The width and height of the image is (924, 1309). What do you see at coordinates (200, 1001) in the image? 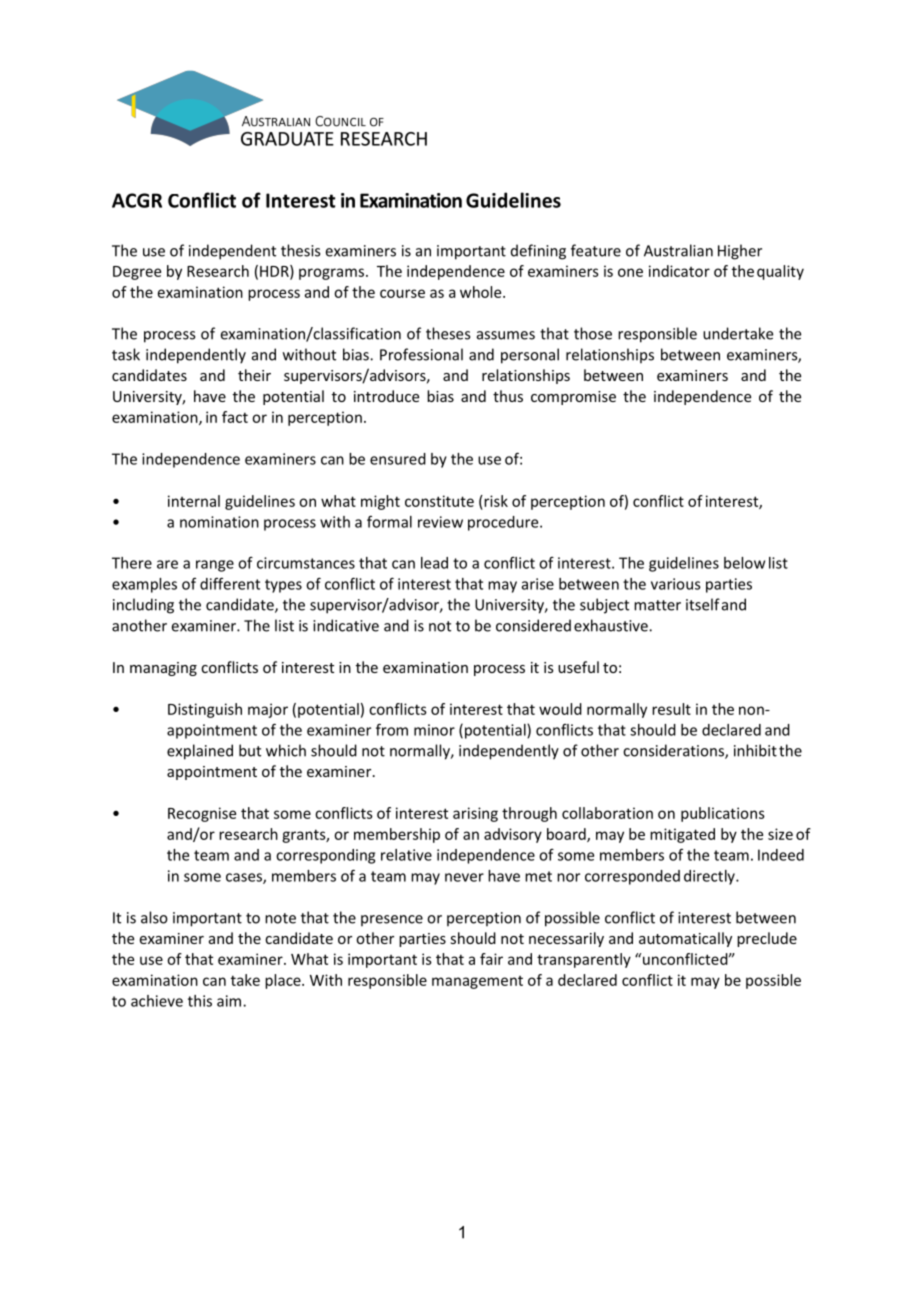
I see `this` at bounding box center [200, 1001].
